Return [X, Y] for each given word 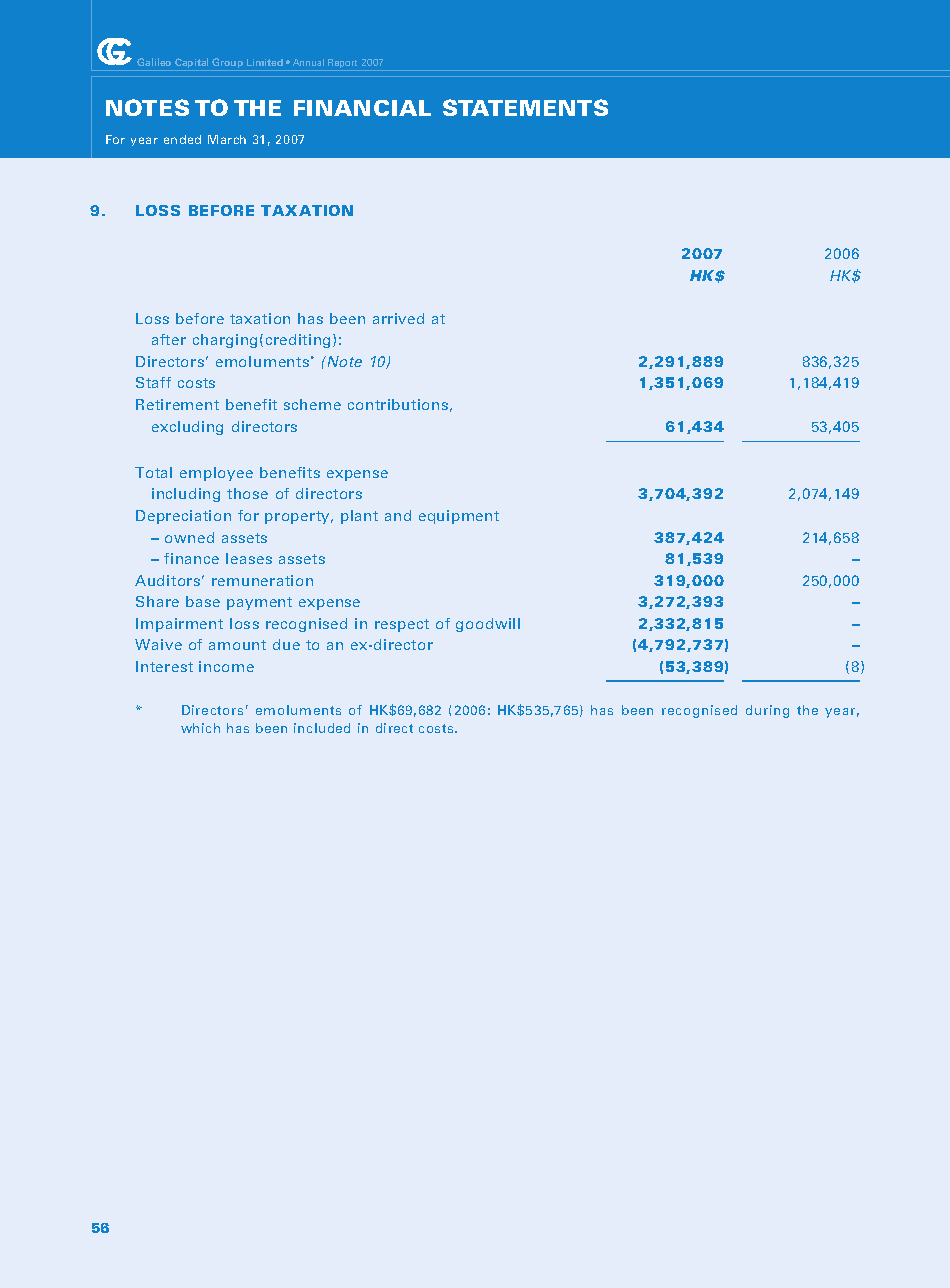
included [322, 728]
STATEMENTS [525, 107]
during [767, 711]
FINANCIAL [362, 108]
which [200, 728]
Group [228, 64]
